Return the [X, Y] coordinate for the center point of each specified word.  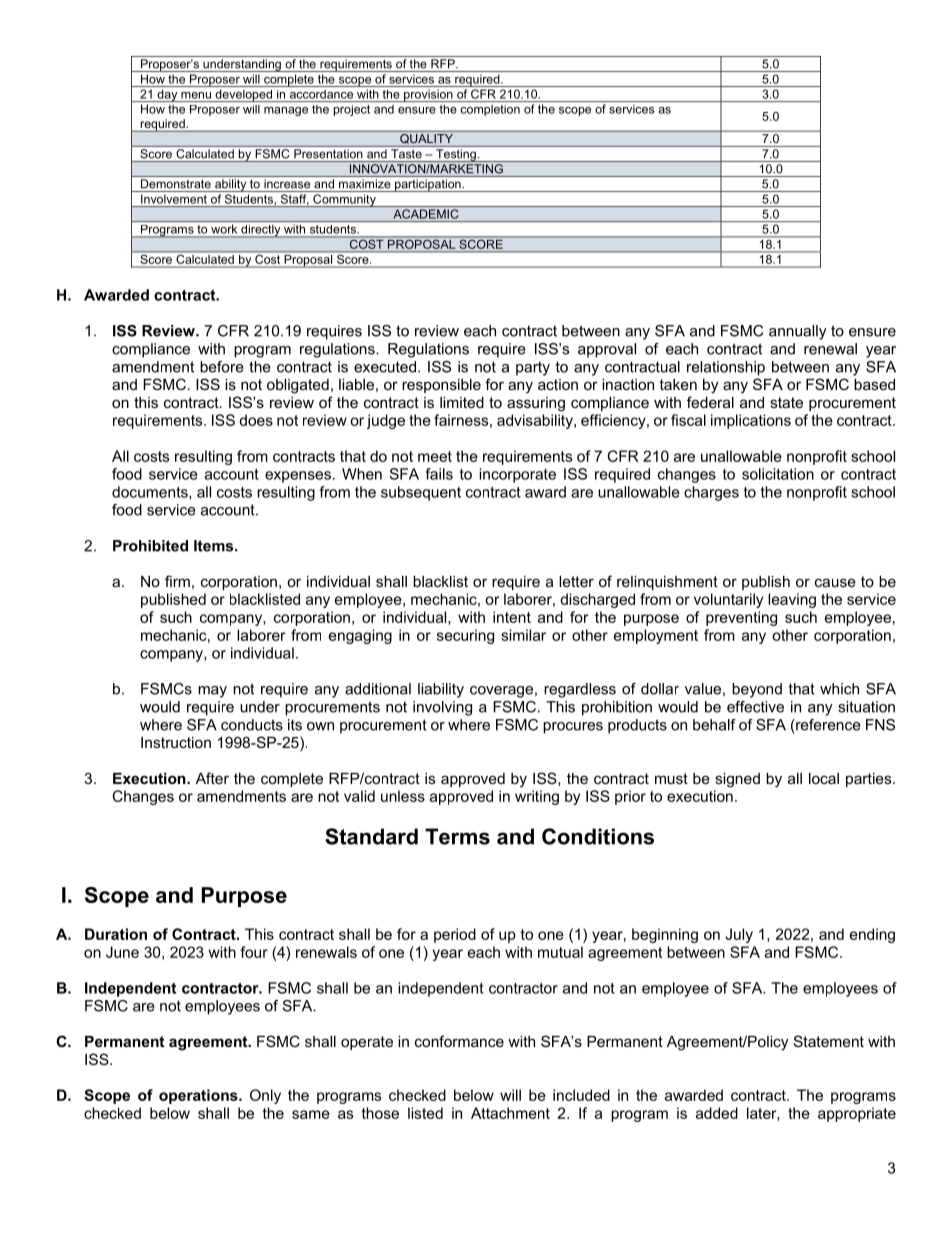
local [824, 778]
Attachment [510, 1113]
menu [196, 95]
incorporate [517, 475]
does [256, 420]
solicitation [778, 474]
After [212, 778]
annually [798, 332]
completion [490, 110]
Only [265, 1096]
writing [537, 797]
